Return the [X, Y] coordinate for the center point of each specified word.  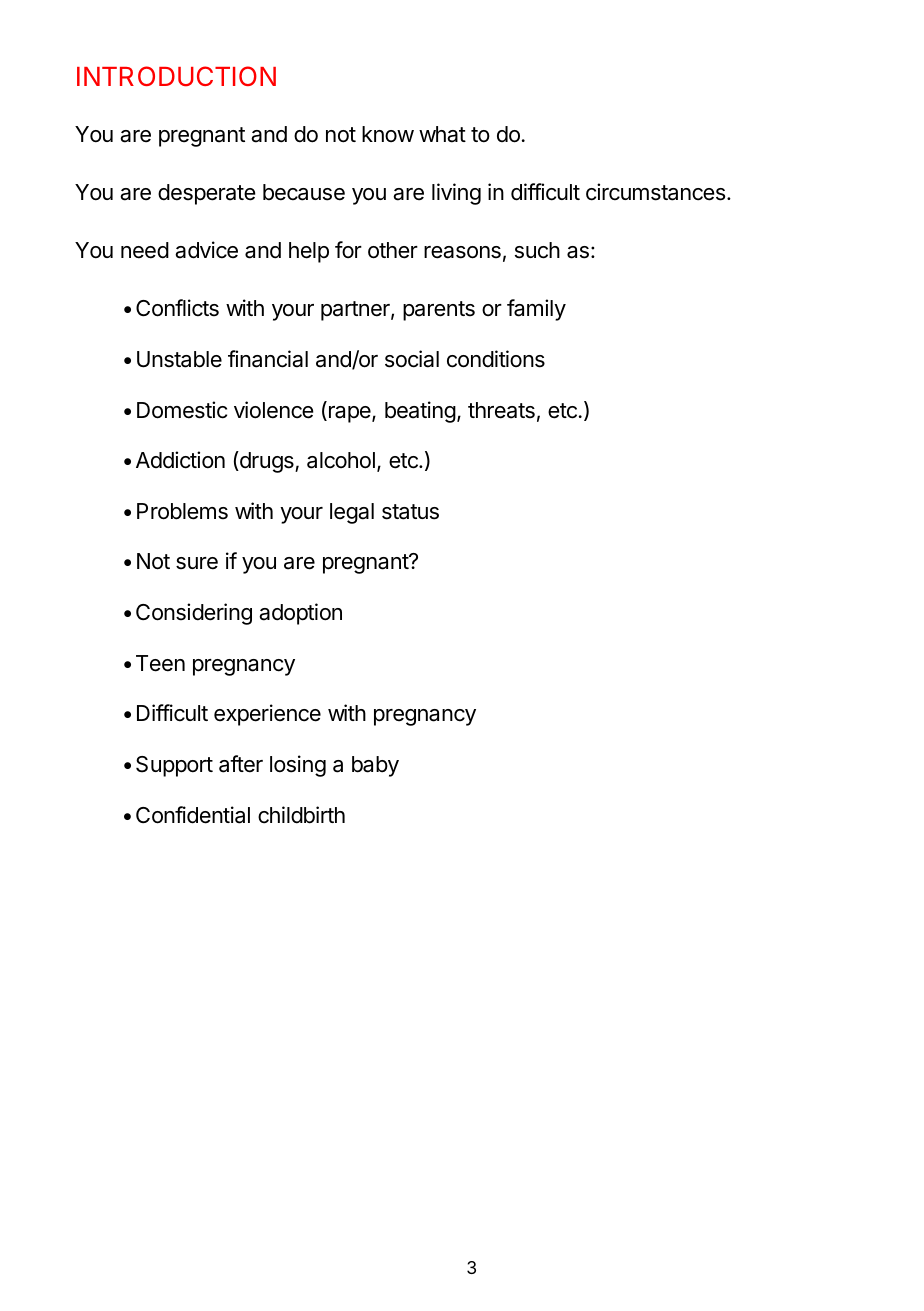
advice [206, 250]
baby [375, 766]
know [388, 134]
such [537, 250]
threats [501, 410]
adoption [300, 614]
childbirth [301, 815]
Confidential [193, 815]
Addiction [180, 460]
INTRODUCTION [176, 76]
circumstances [657, 192]
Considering [194, 614]
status [410, 512]
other [393, 250]
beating [420, 412]
